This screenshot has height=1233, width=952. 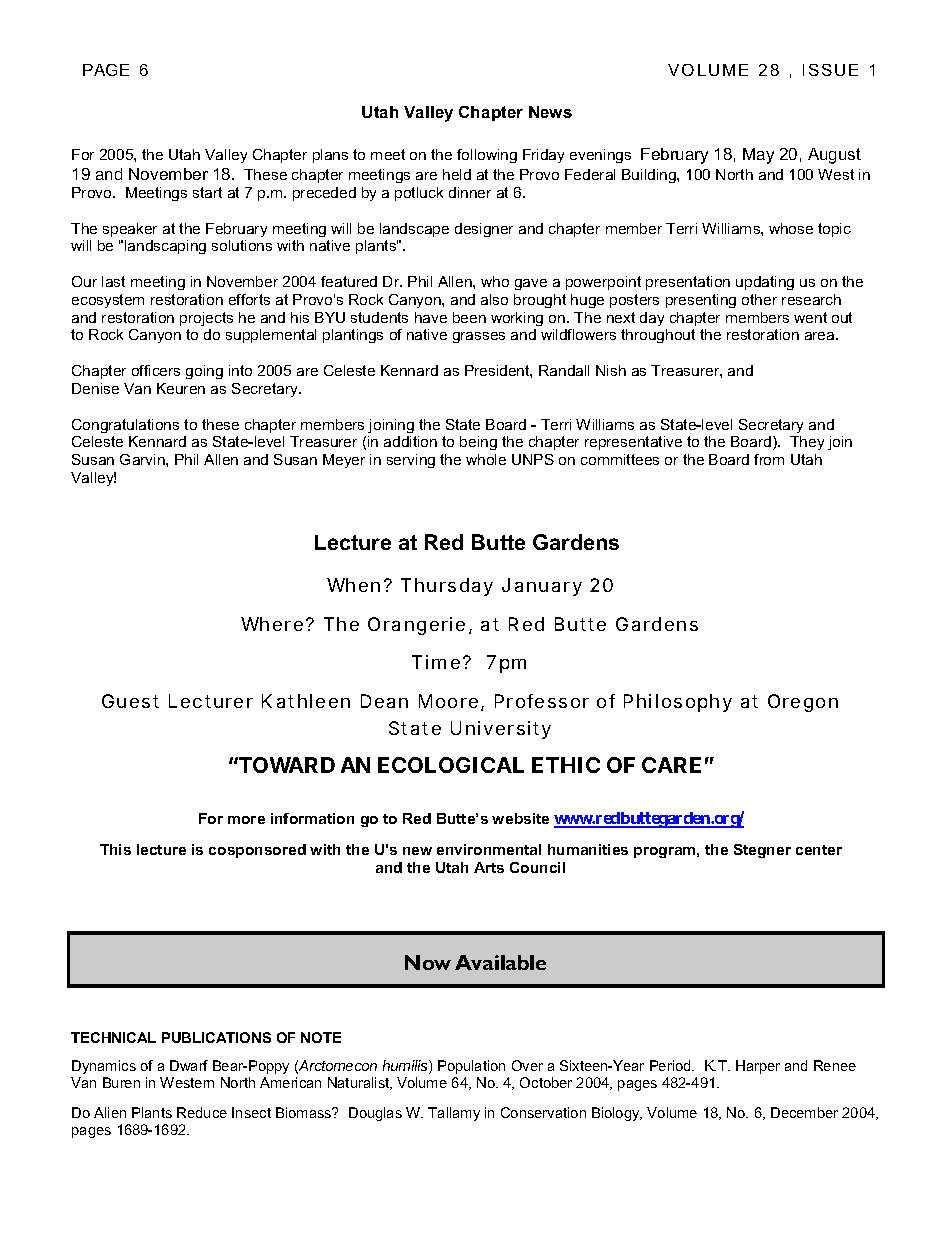 What do you see at coordinates (758, 156) in the screenshot?
I see `May` at bounding box center [758, 156].
